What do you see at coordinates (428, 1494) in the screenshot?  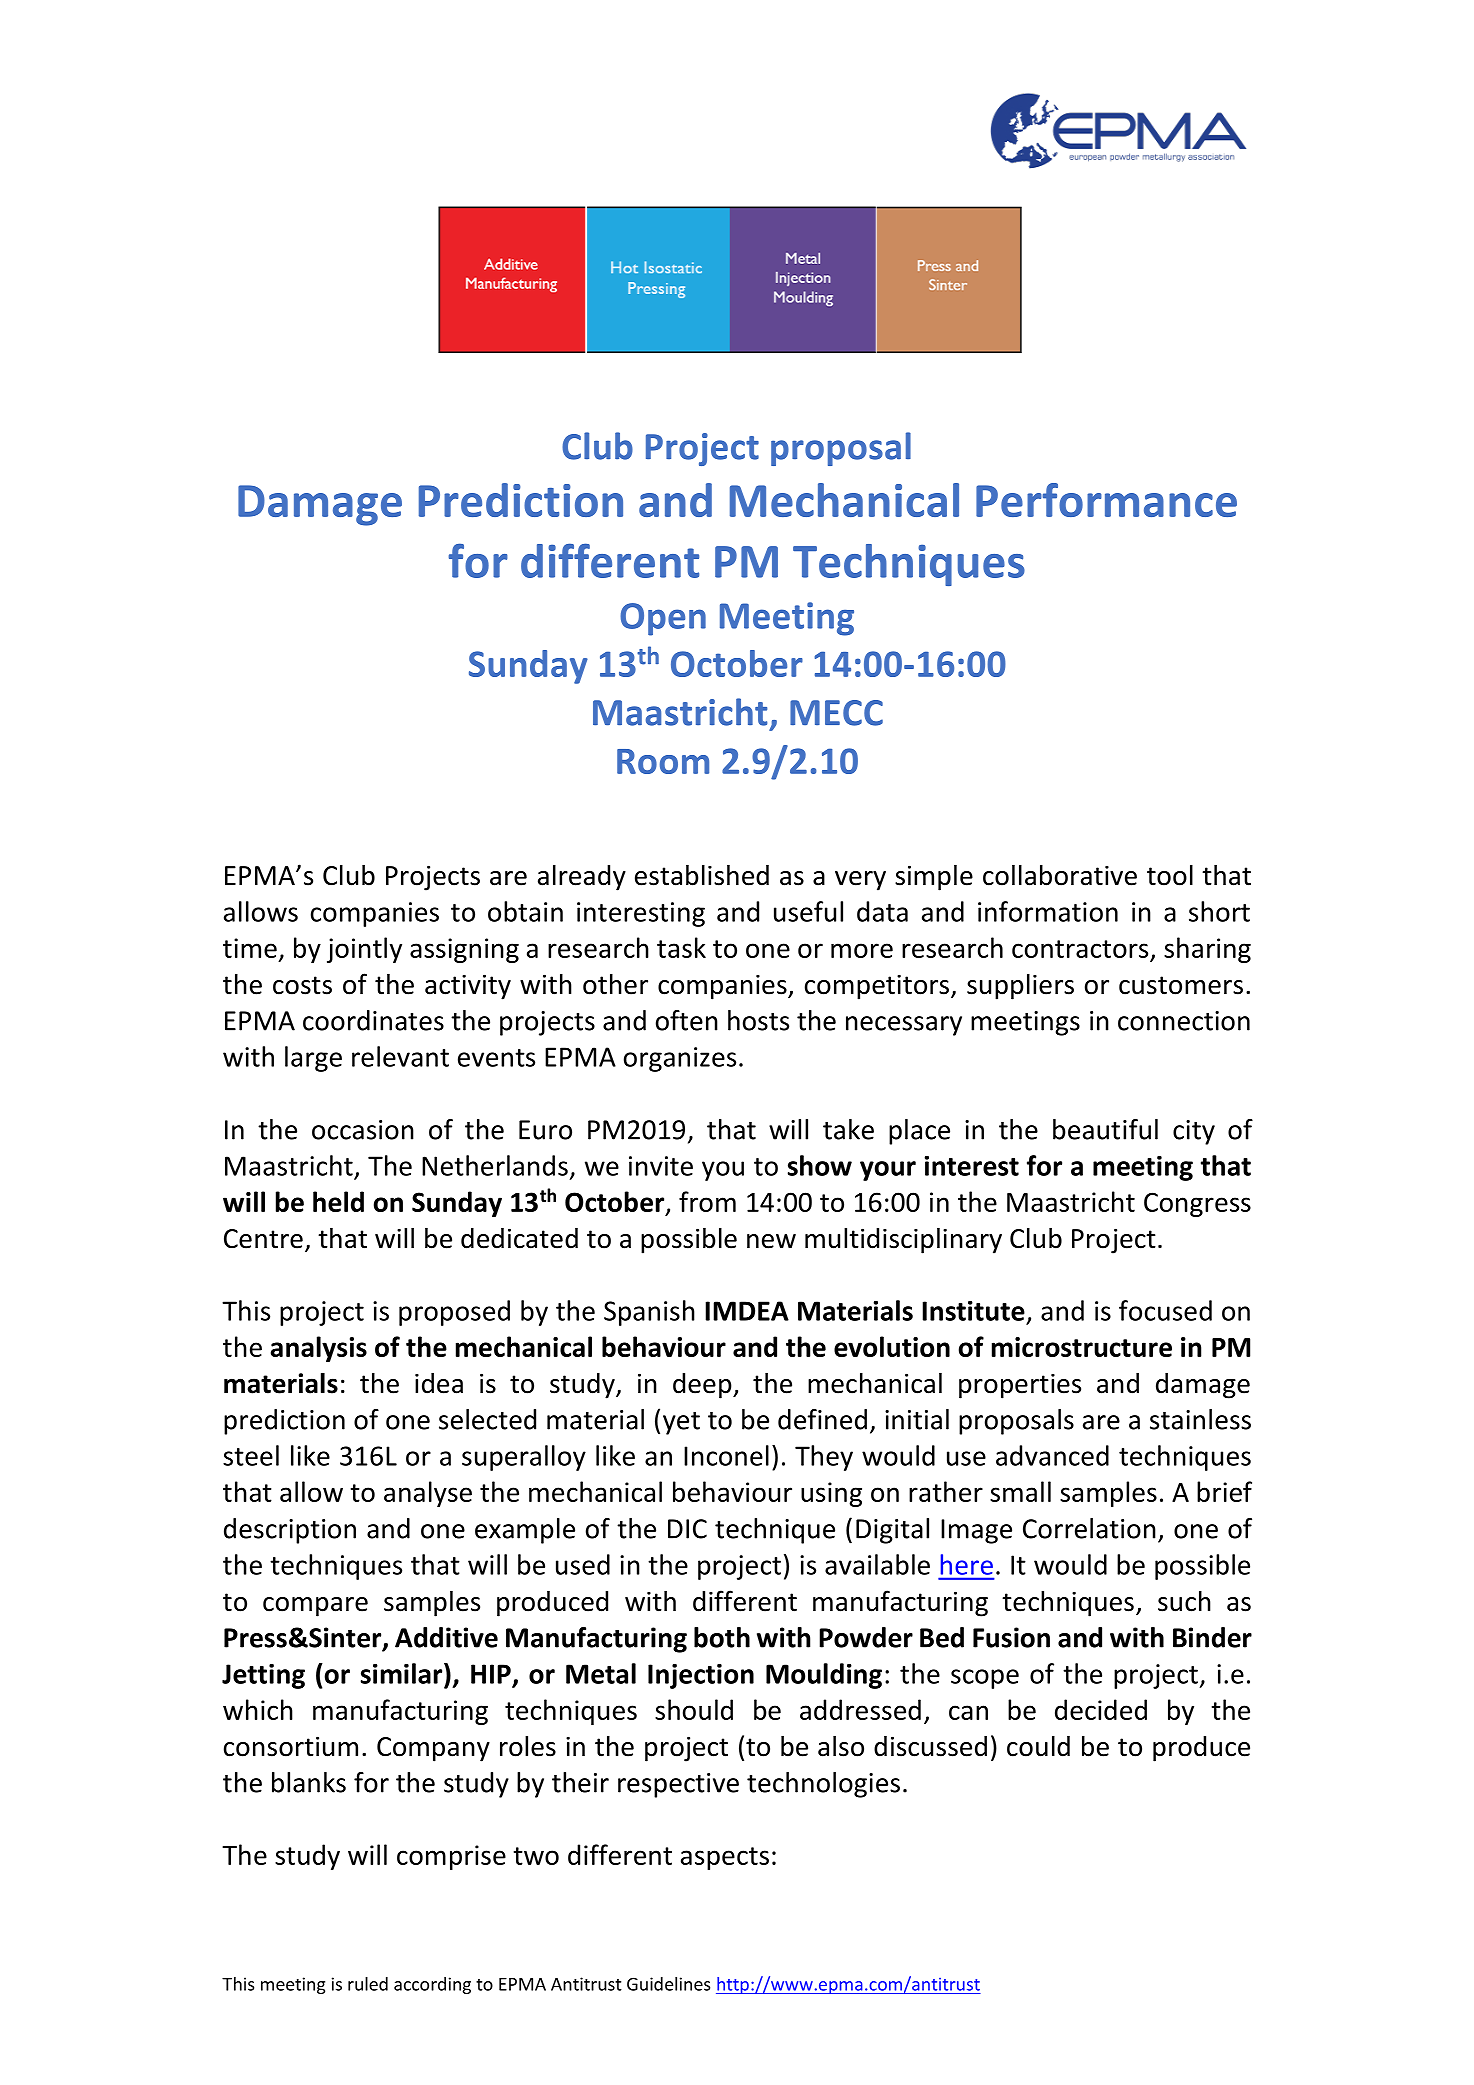 I see `analyse` at bounding box center [428, 1494].
